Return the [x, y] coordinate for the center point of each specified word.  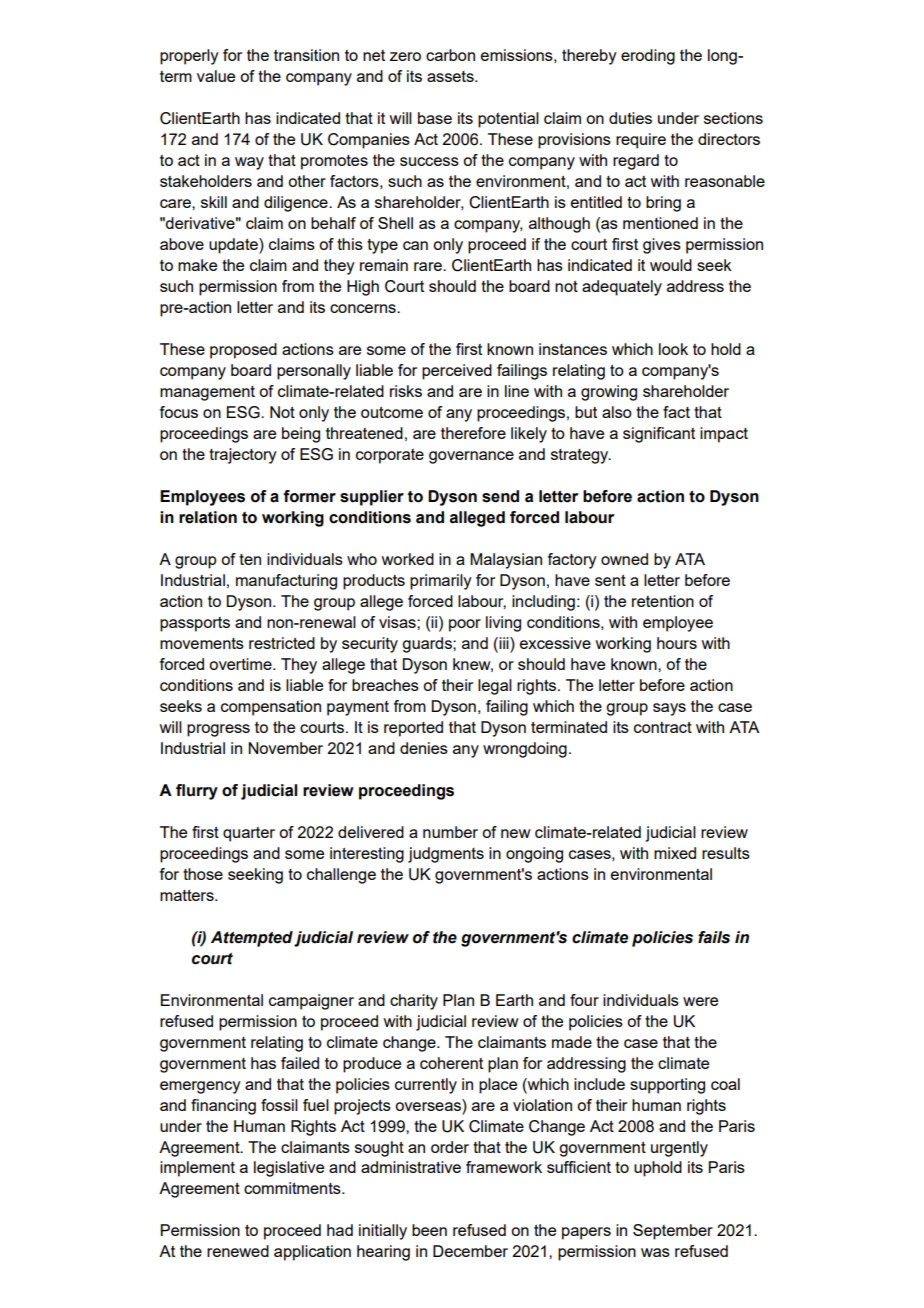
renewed [238, 1251]
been [429, 1230]
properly [189, 57]
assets [451, 76]
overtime [241, 664]
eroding [648, 57]
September [673, 1232]
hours [677, 643]
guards [428, 645]
